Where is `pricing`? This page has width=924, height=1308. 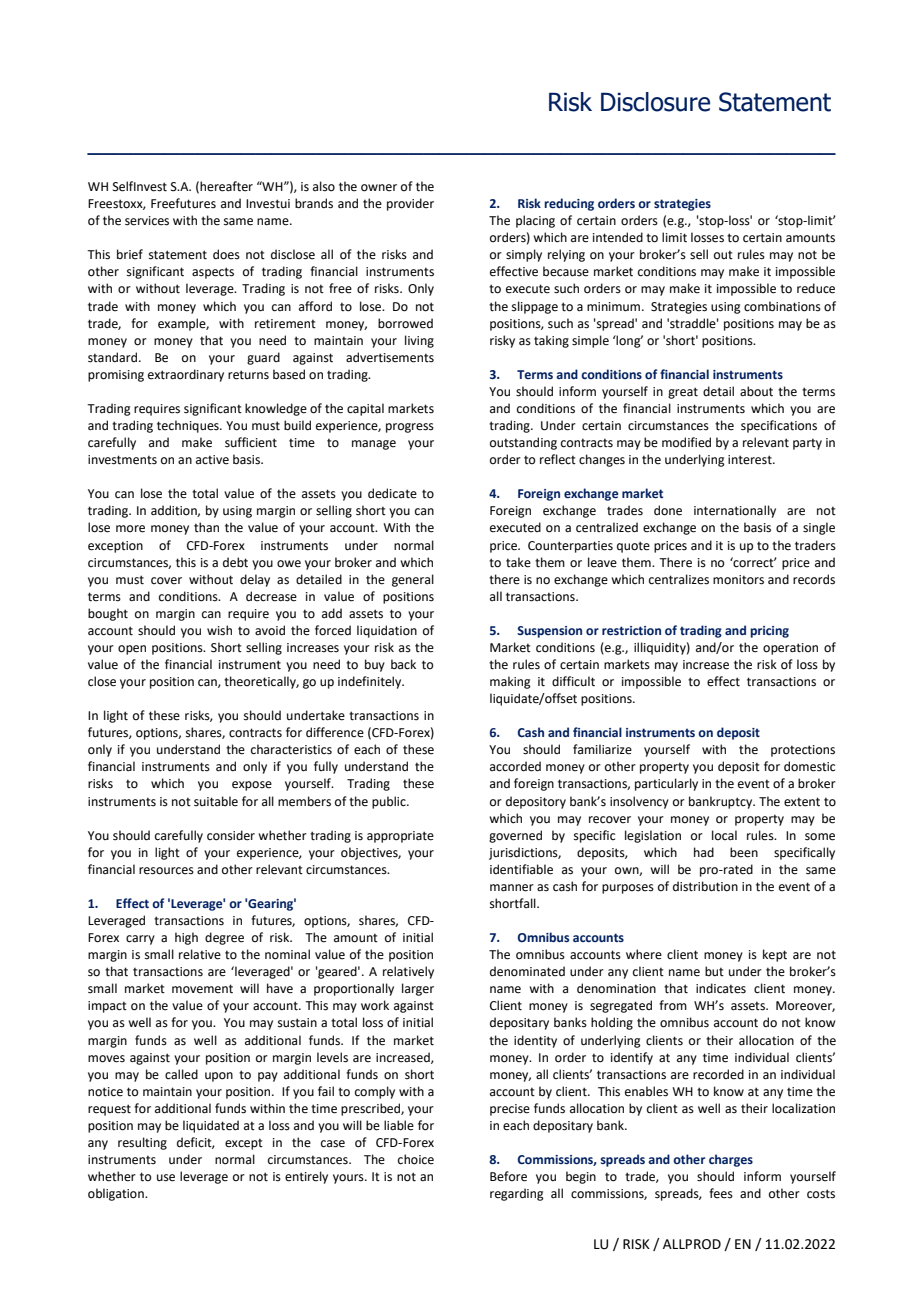 pricing is located at coordinates (769, 632).
